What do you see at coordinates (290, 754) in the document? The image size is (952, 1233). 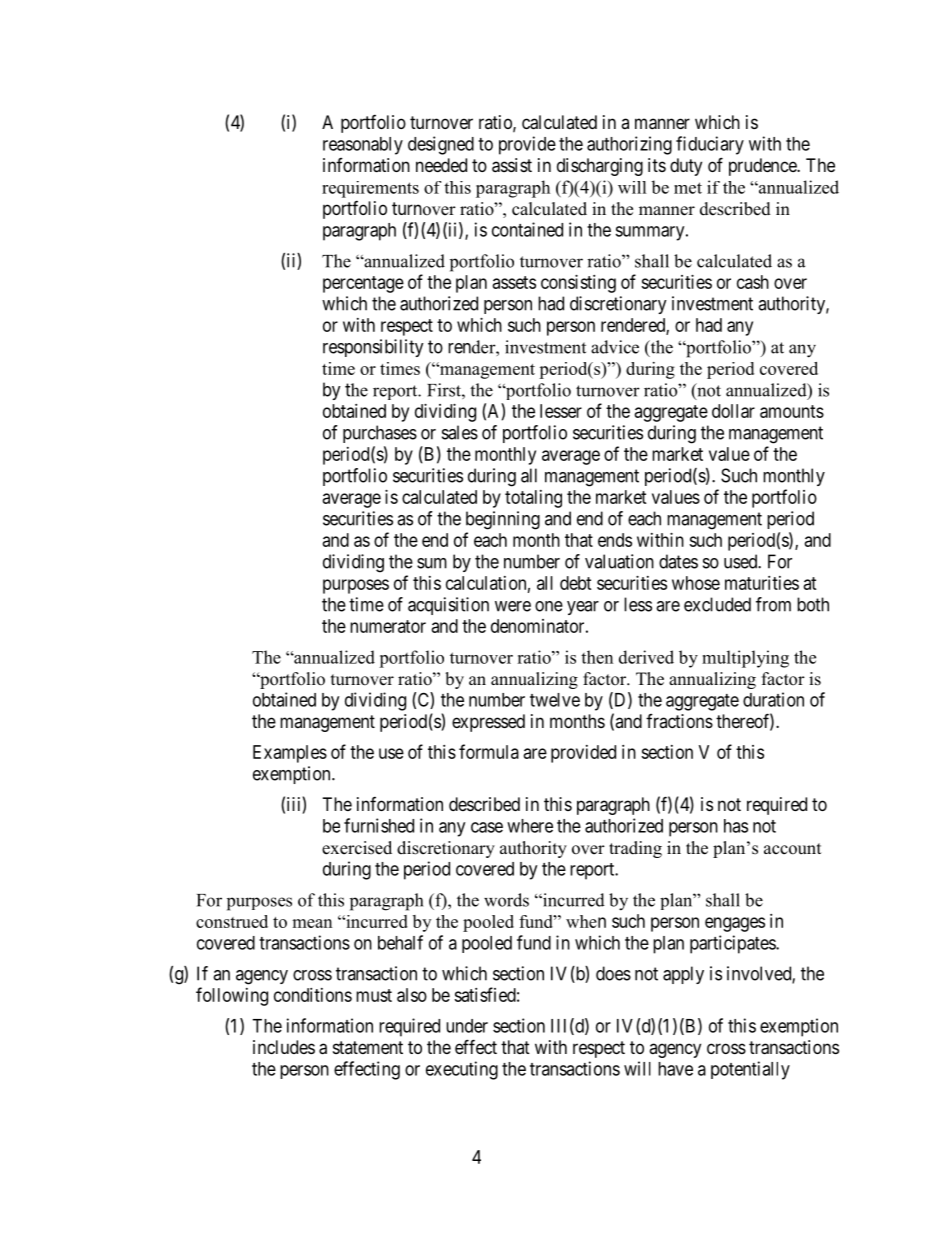 I see `Examples` at bounding box center [290, 754].
